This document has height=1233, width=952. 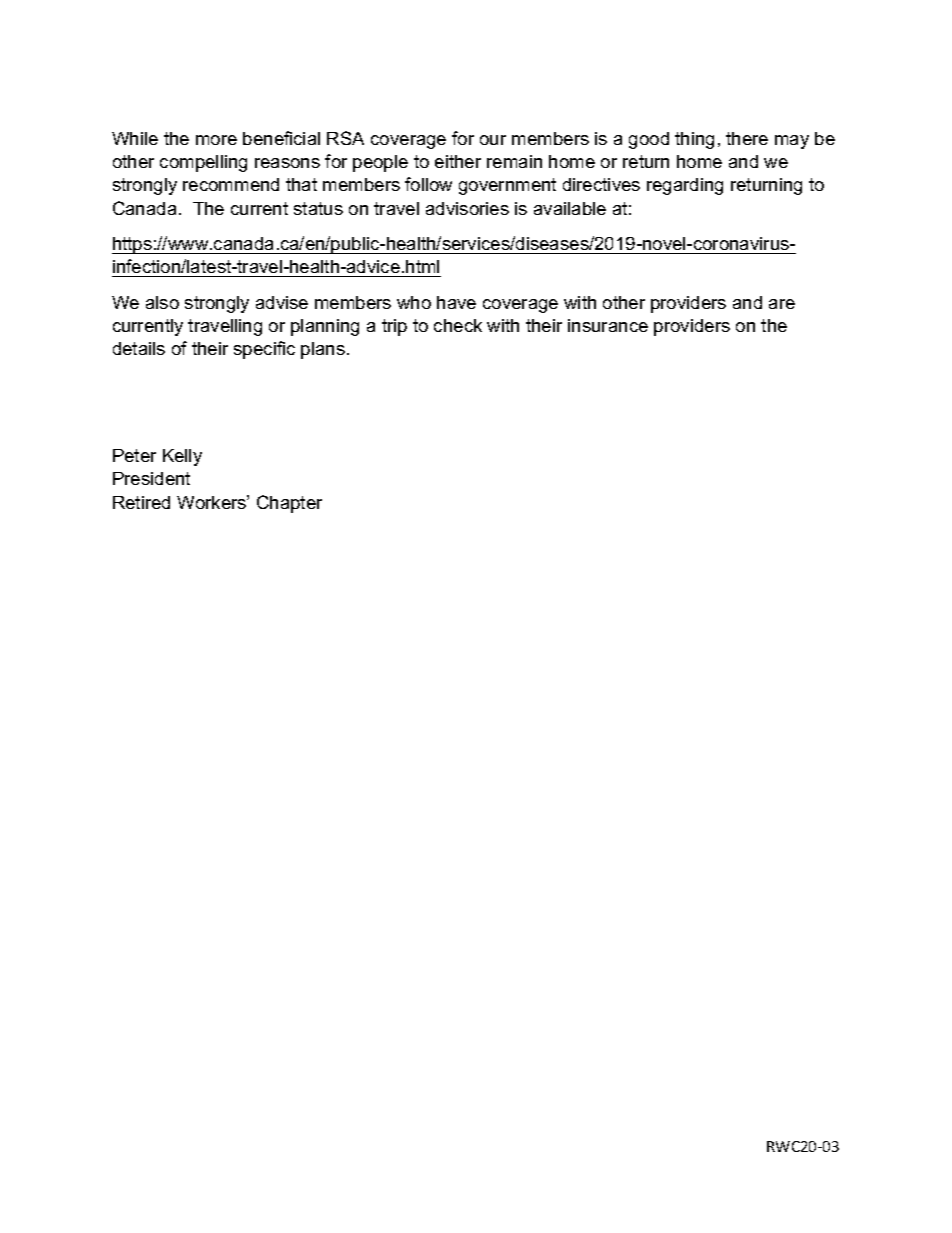 What do you see at coordinates (182, 457) in the document?
I see `Kelly` at bounding box center [182, 457].
